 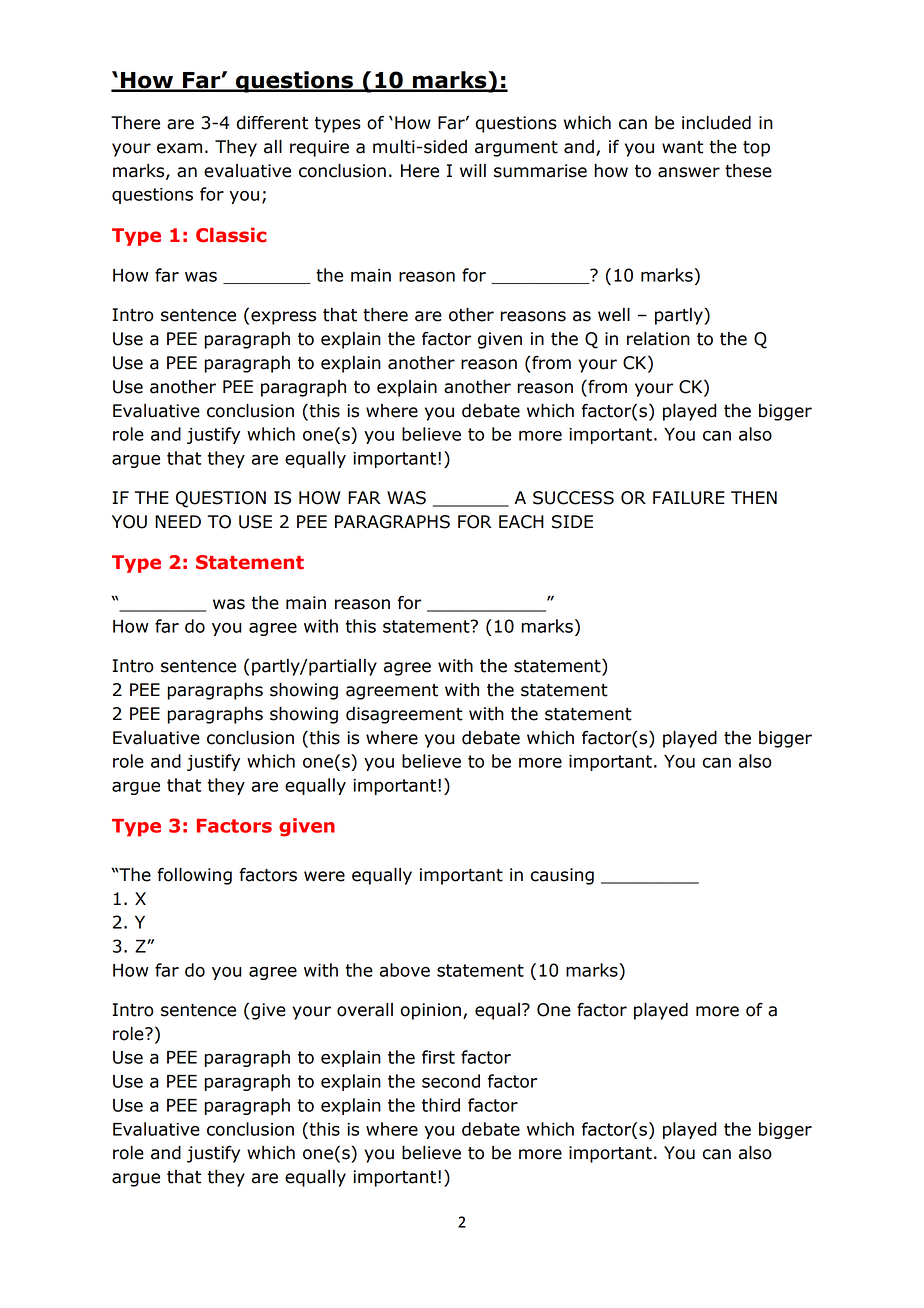 I want to click on second, so click(x=451, y=1081).
